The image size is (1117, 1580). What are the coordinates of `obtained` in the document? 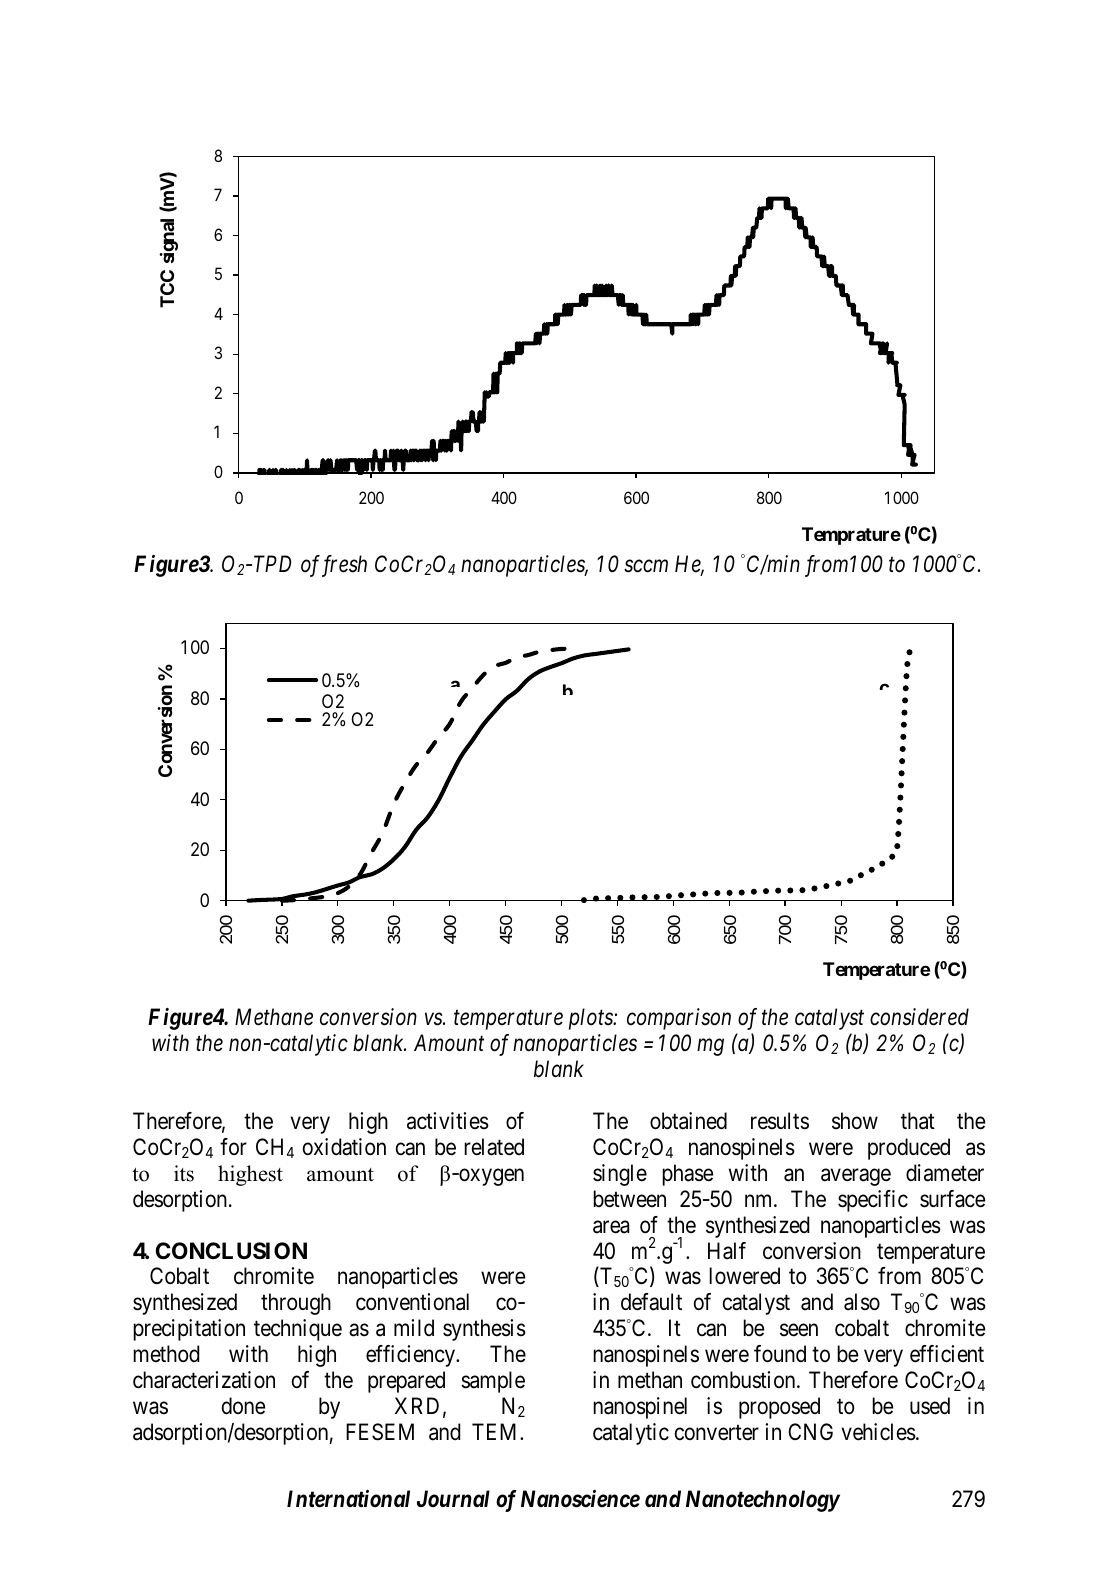 It's located at (688, 1121).
